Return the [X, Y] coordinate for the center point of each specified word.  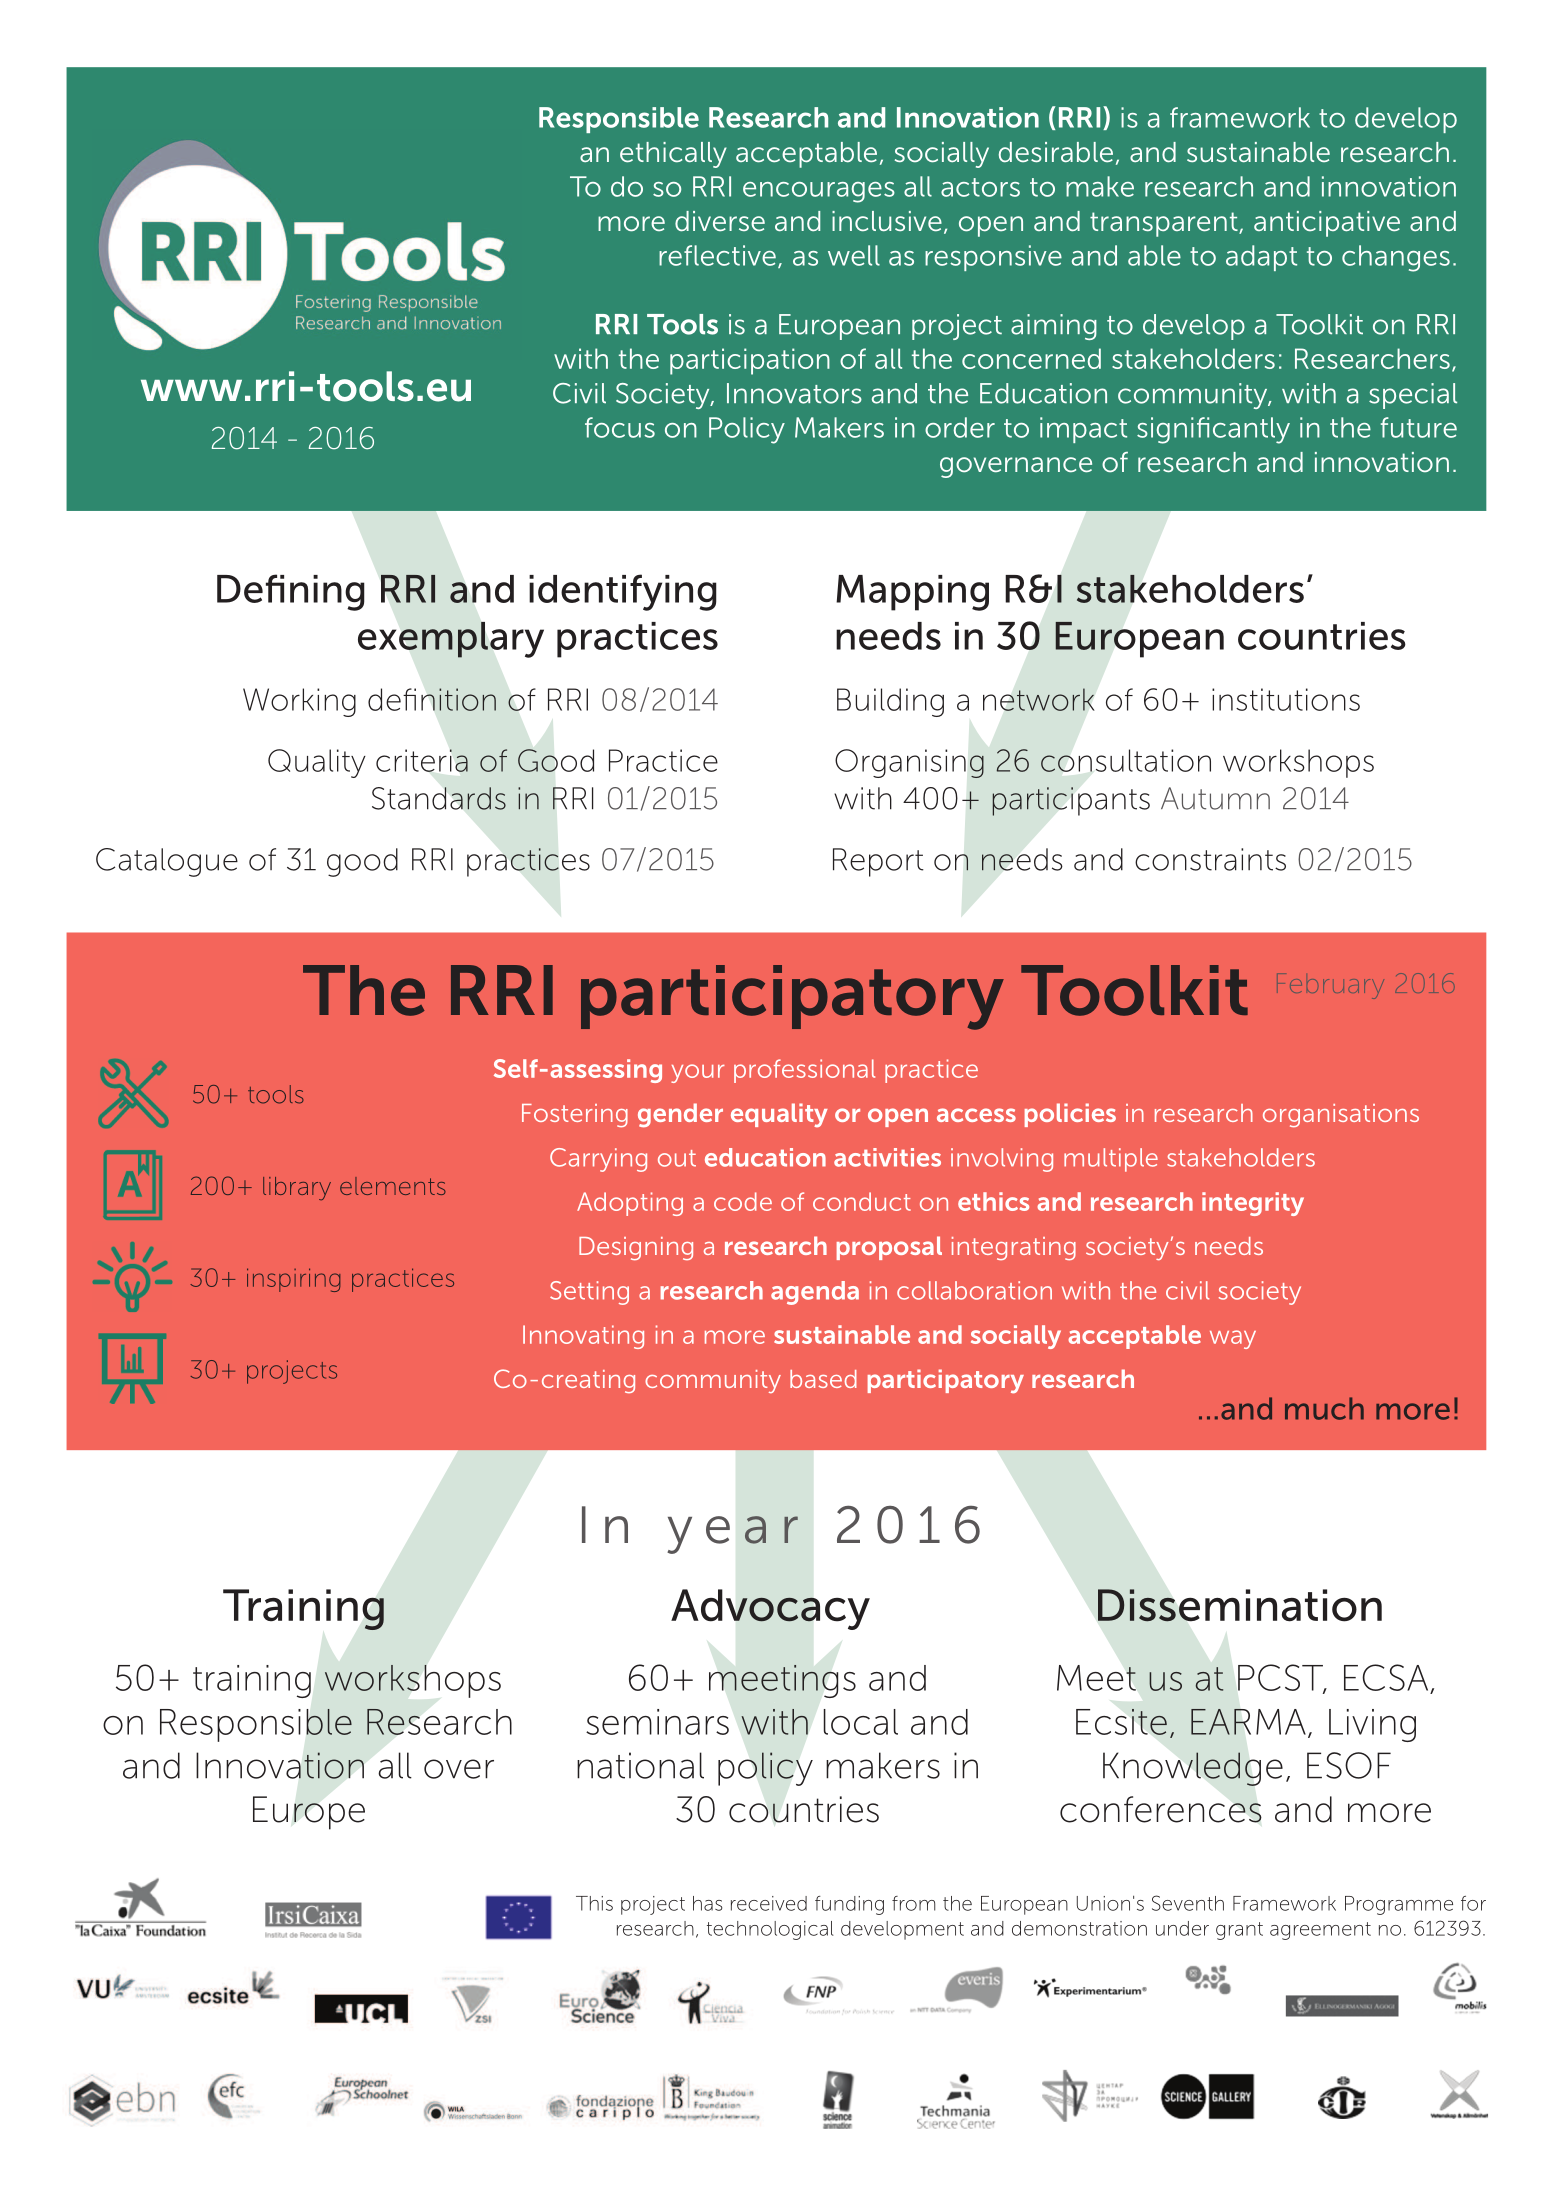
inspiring [293, 1280]
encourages [819, 192]
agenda [815, 1293]
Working [299, 702]
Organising [909, 763]
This [594, 1903]
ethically [673, 155]
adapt [1261, 258]
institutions [1286, 699]
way [1233, 1339]
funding [849, 1905]
